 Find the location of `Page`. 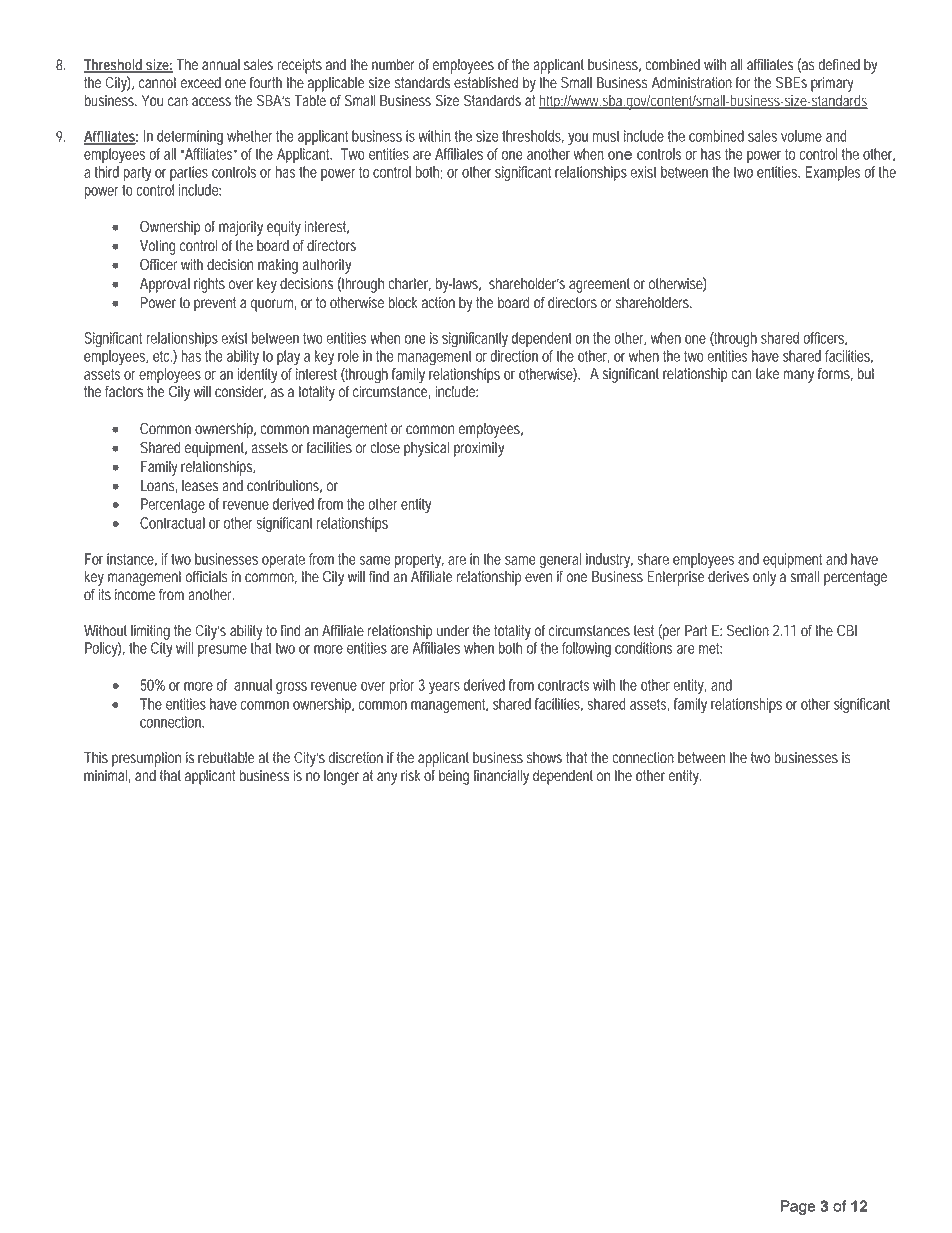

Page is located at coordinates (798, 1207).
